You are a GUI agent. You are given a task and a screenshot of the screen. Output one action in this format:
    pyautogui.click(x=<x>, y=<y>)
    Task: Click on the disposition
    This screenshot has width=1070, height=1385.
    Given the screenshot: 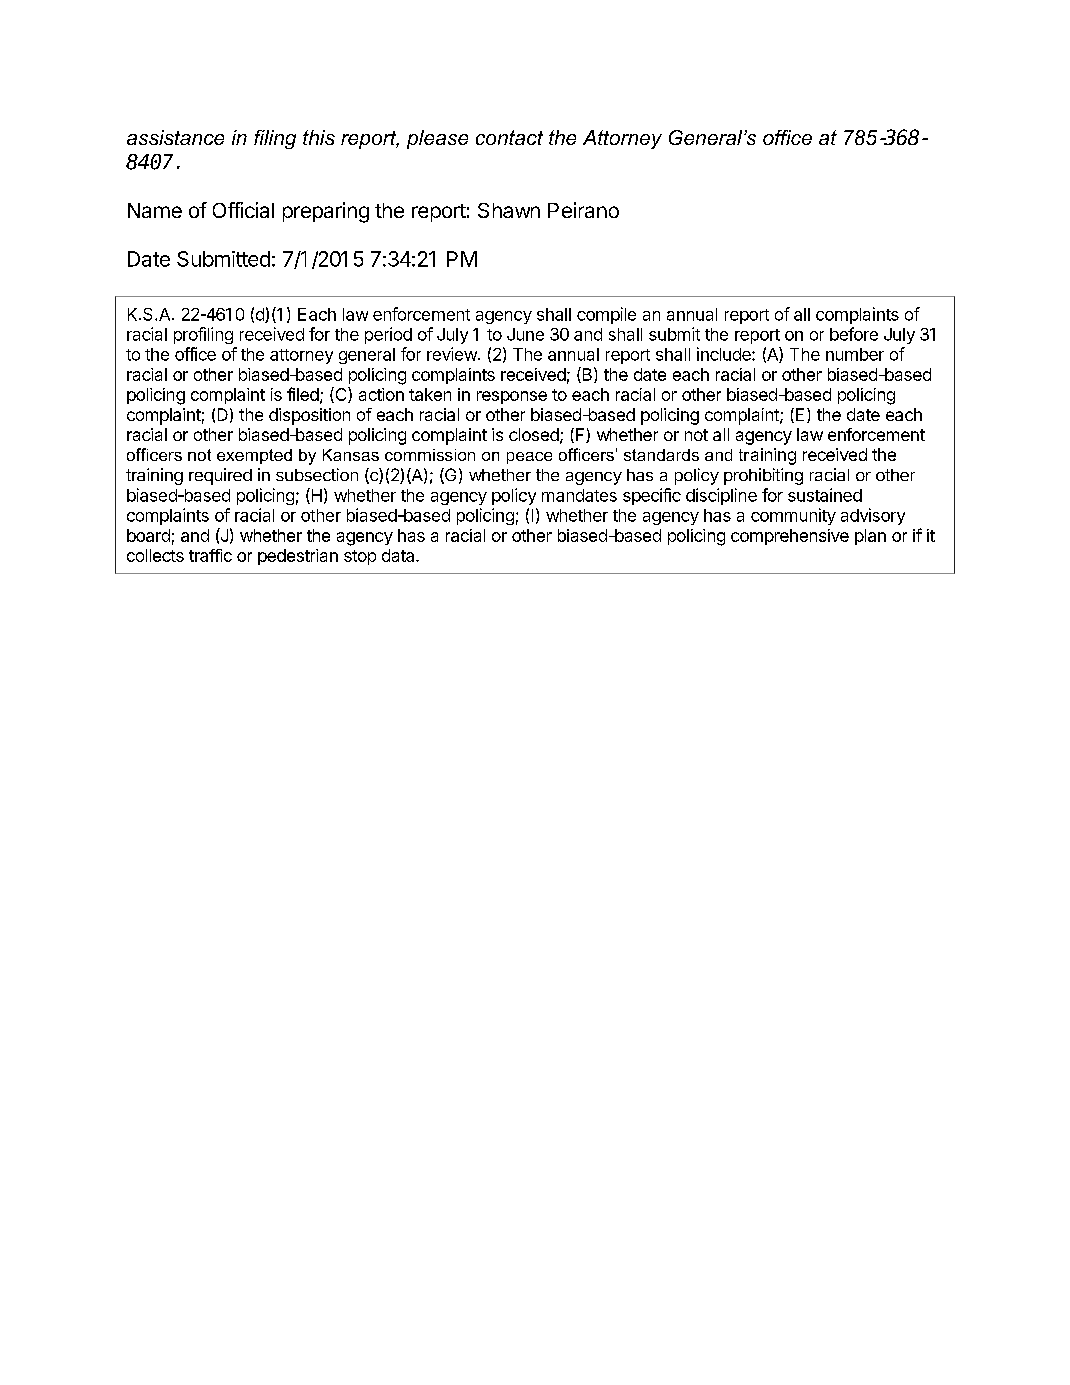 What is the action you would take?
    pyautogui.click(x=309, y=416)
